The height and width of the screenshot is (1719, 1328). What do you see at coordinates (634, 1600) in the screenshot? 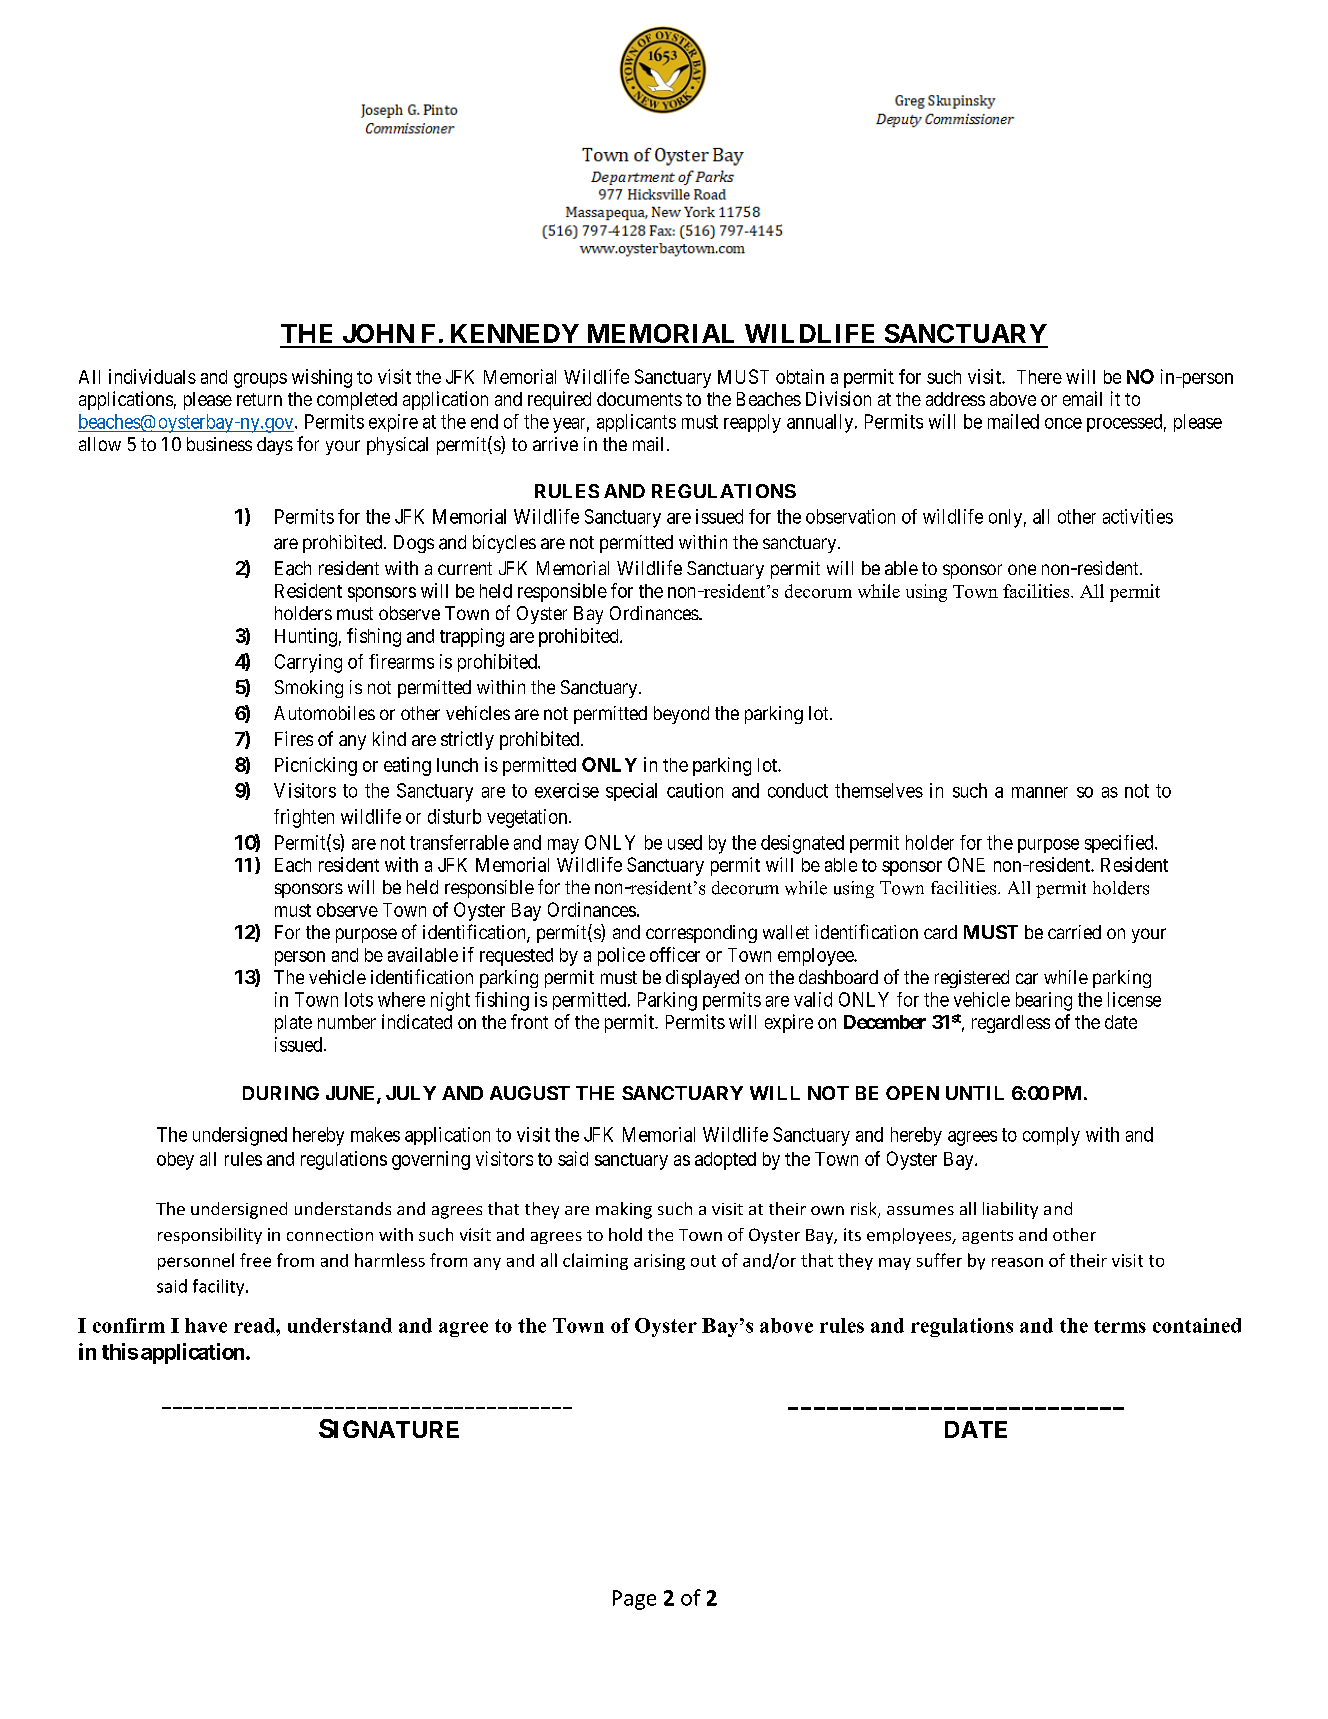
I see `Page` at bounding box center [634, 1600].
